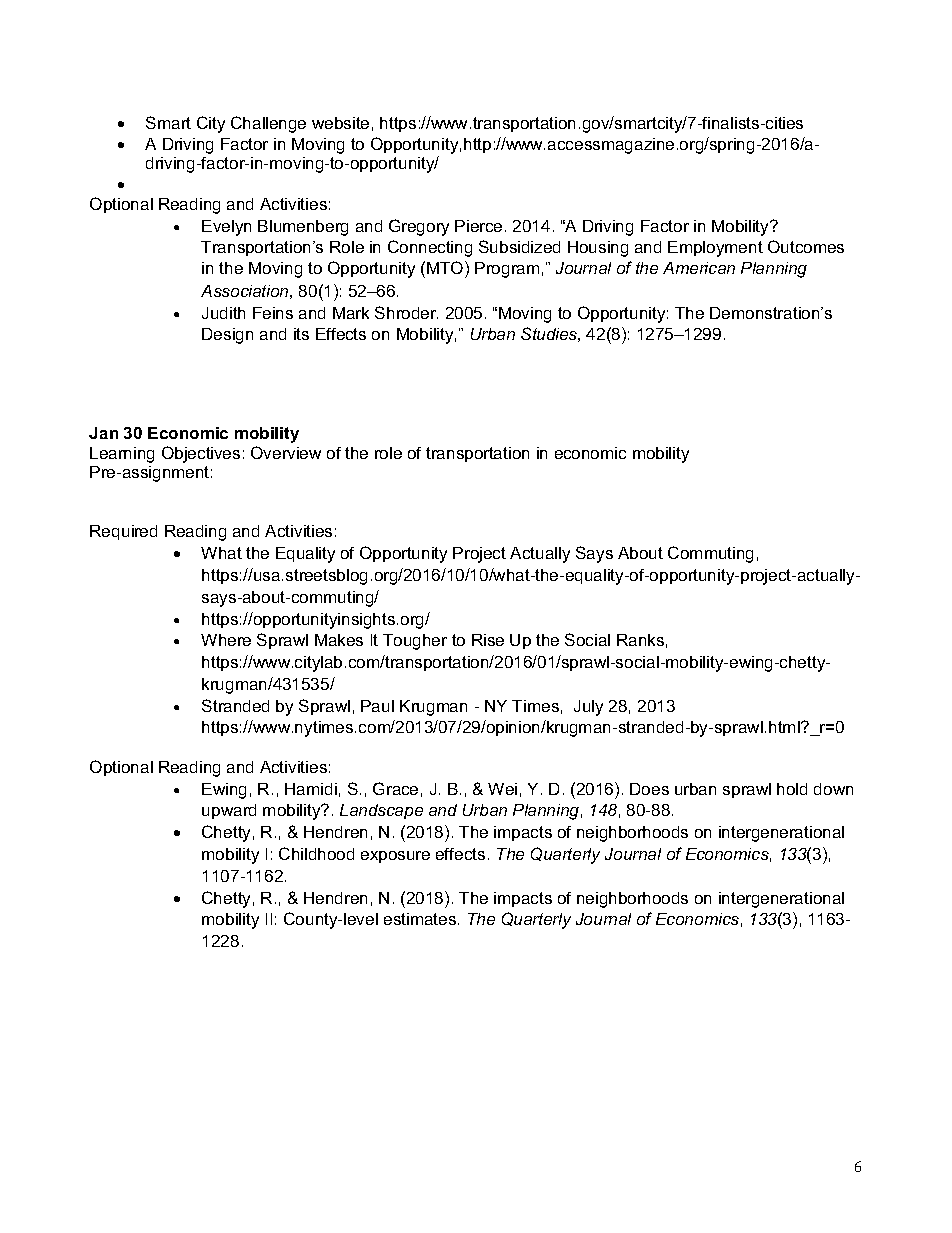  I want to click on estimates, so click(421, 919).
